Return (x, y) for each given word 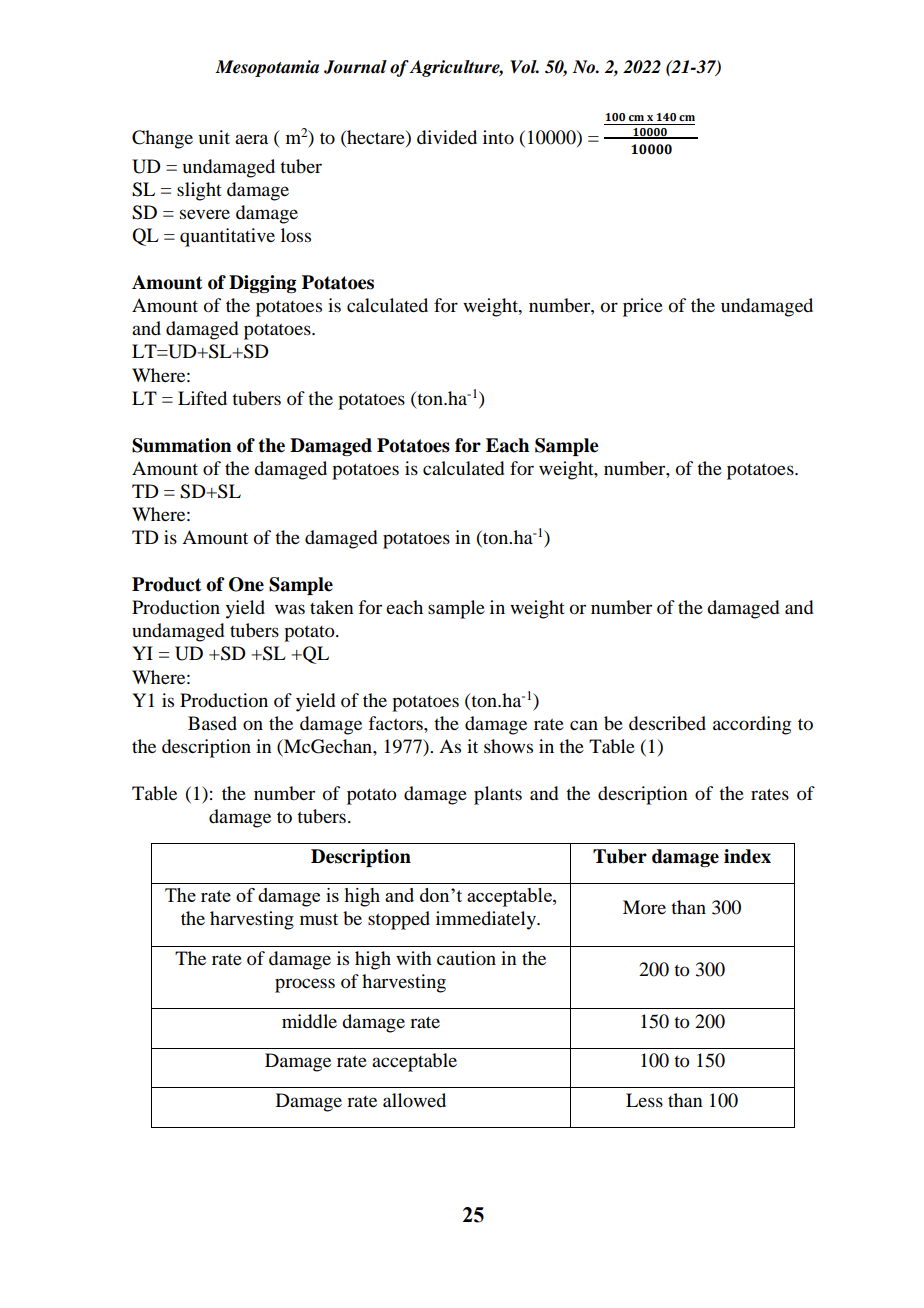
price (643, 307)
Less (644, 1100)
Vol (524, 67)
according (752, 725)
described (667, 723)
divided (447, 137)
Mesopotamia (267, 68)
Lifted (202, 398)
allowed (414, 1100)
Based (212, 723)
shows (508, 746)
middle (309, 1021)
